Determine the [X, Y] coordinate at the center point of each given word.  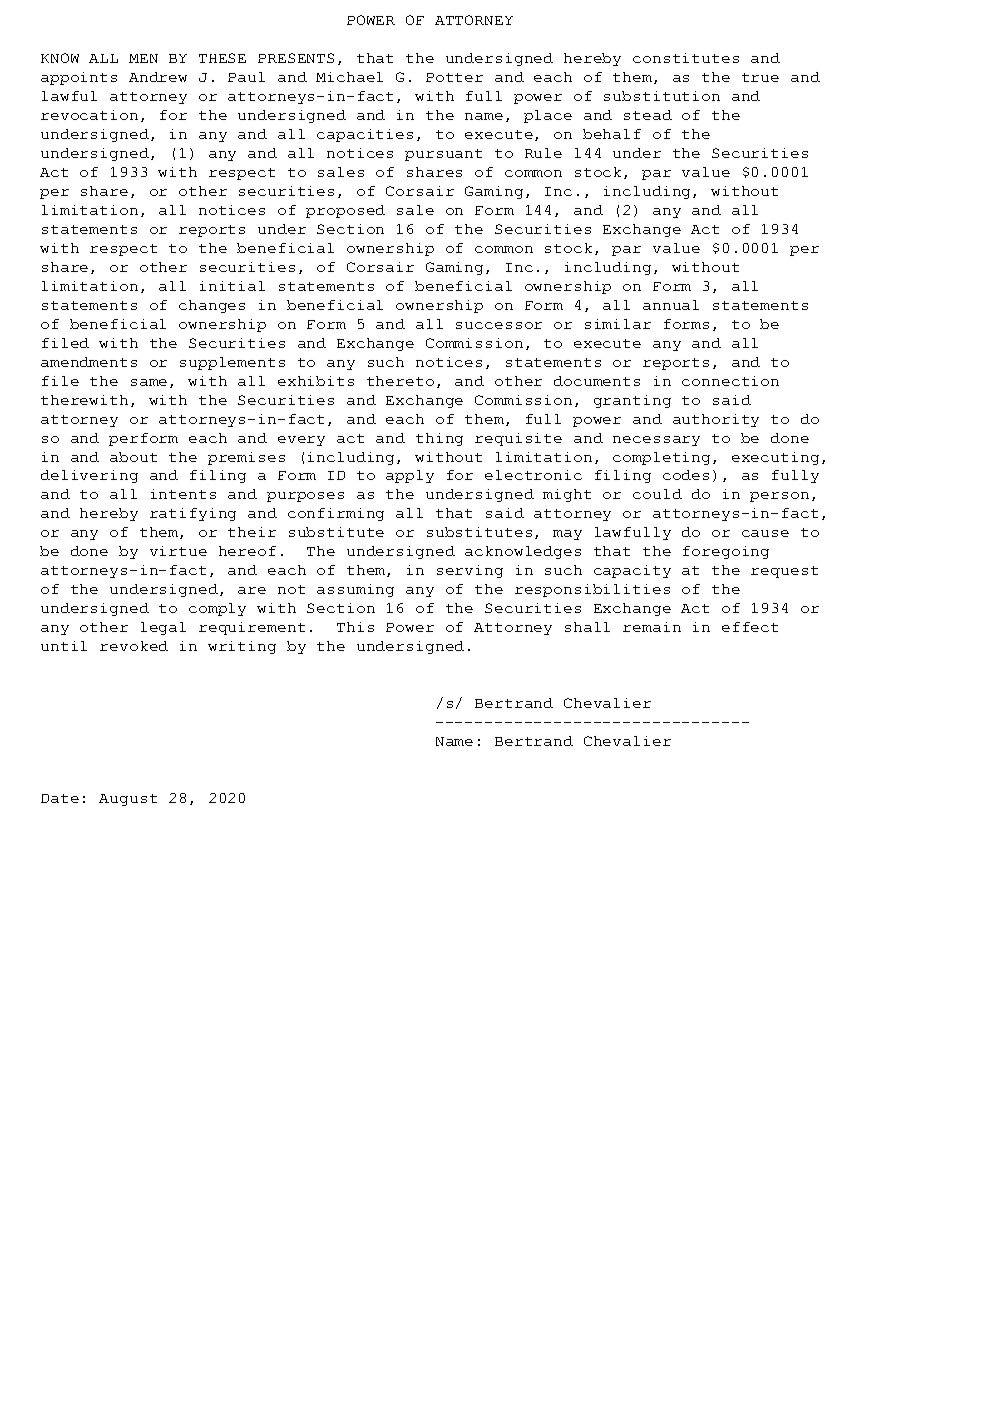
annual [671, 305]
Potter [454, 77]
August [128, 800]
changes [212, 306]
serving [470, 571]
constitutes [686, 58]
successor [499, 325]
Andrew [158, 77]
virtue [178, 551]
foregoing [726, 552]
